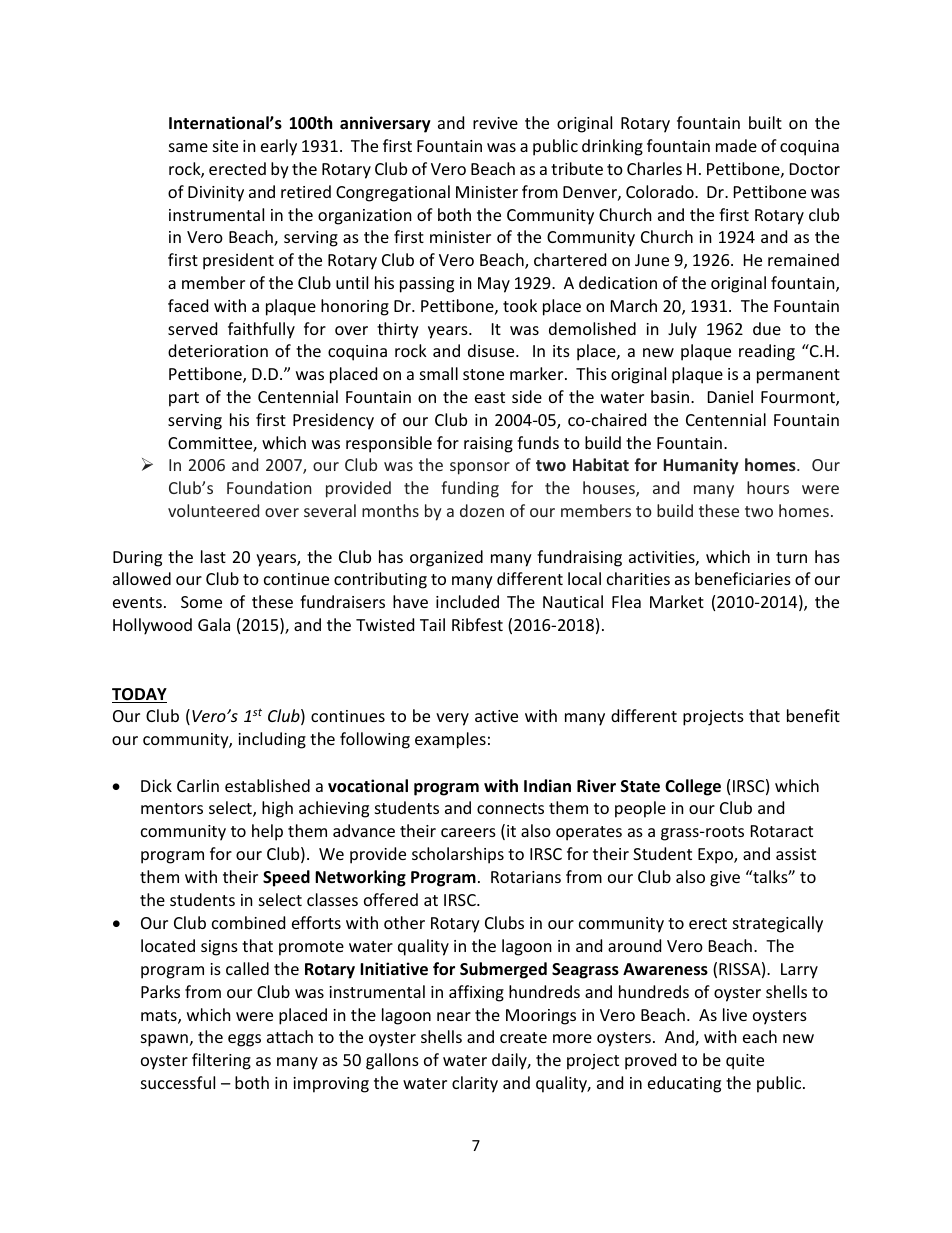 The width and height of the screenshot is (952, 1233). I want to click on beneficiaries, so click(743, 578).
